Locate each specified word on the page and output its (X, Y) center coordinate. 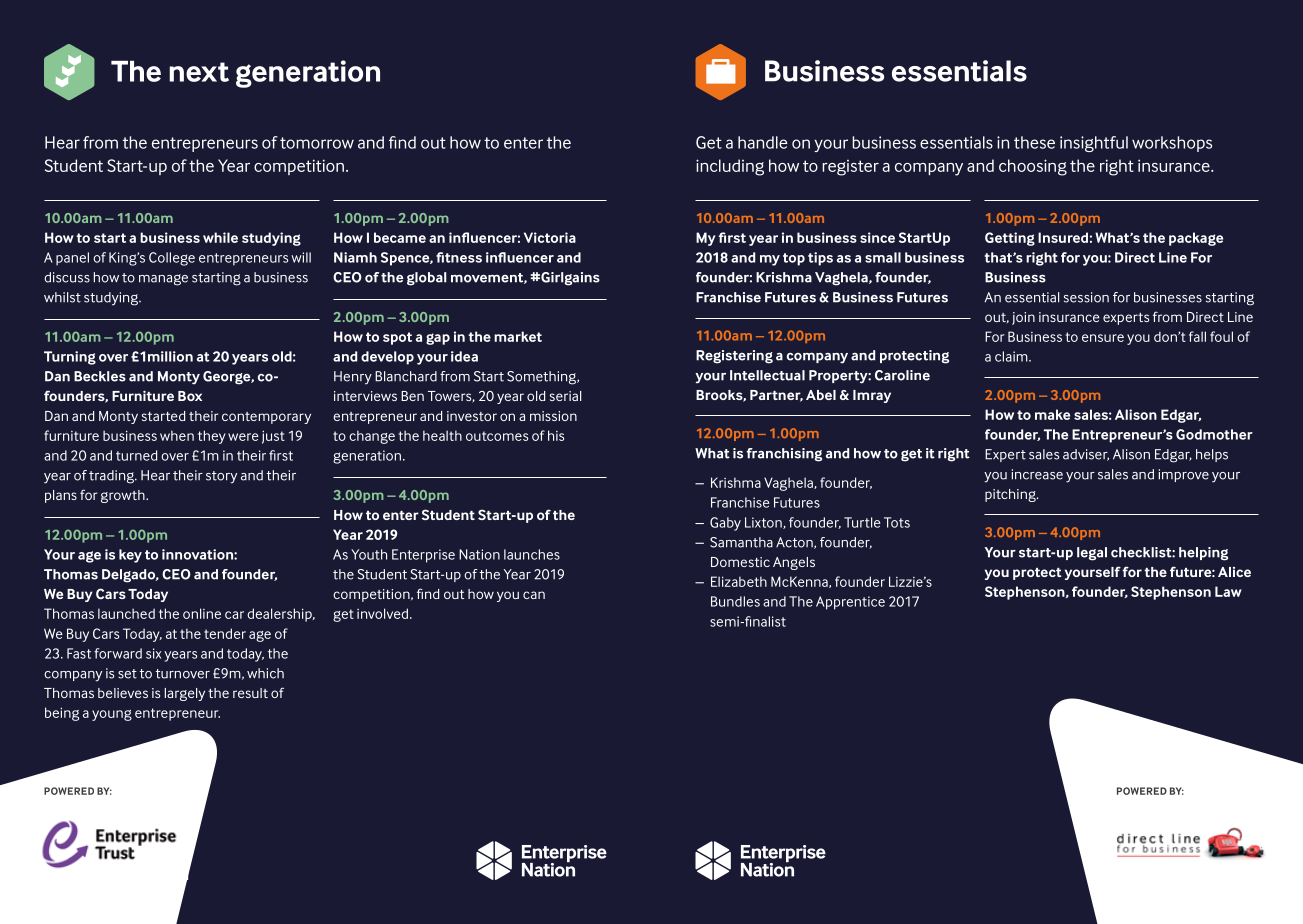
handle (763, 142)
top (794, 259)
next (199, 72)
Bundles (735, 601)
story (221, 477)
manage (163, 280)
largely (185, 694)
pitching (1011, 495)
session (1086, 297)
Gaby (725, 524)
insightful (1094, 144)
